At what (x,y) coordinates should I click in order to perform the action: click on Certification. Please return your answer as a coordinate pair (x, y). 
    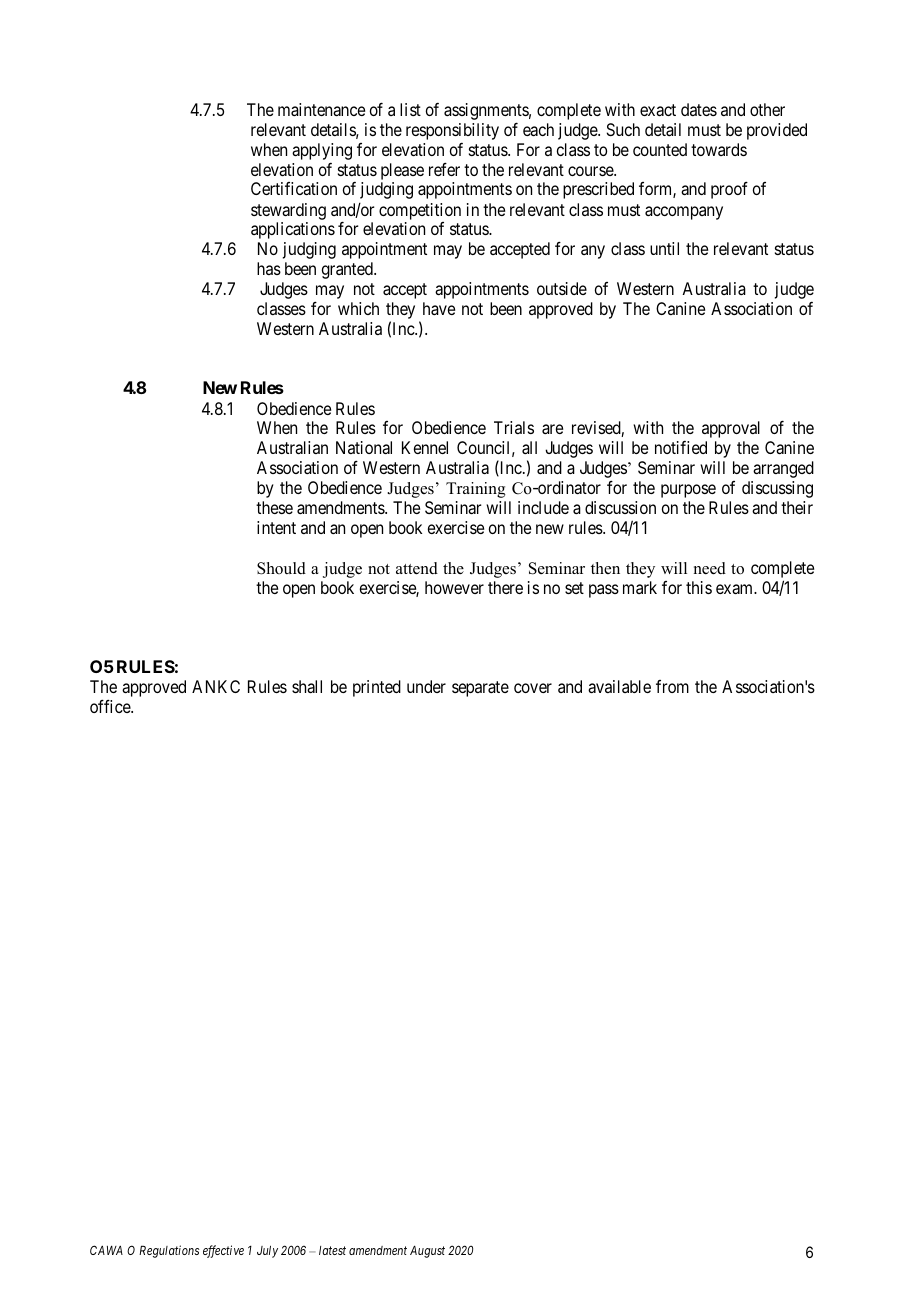
    Looking at the image, I should click on (294, 188).
